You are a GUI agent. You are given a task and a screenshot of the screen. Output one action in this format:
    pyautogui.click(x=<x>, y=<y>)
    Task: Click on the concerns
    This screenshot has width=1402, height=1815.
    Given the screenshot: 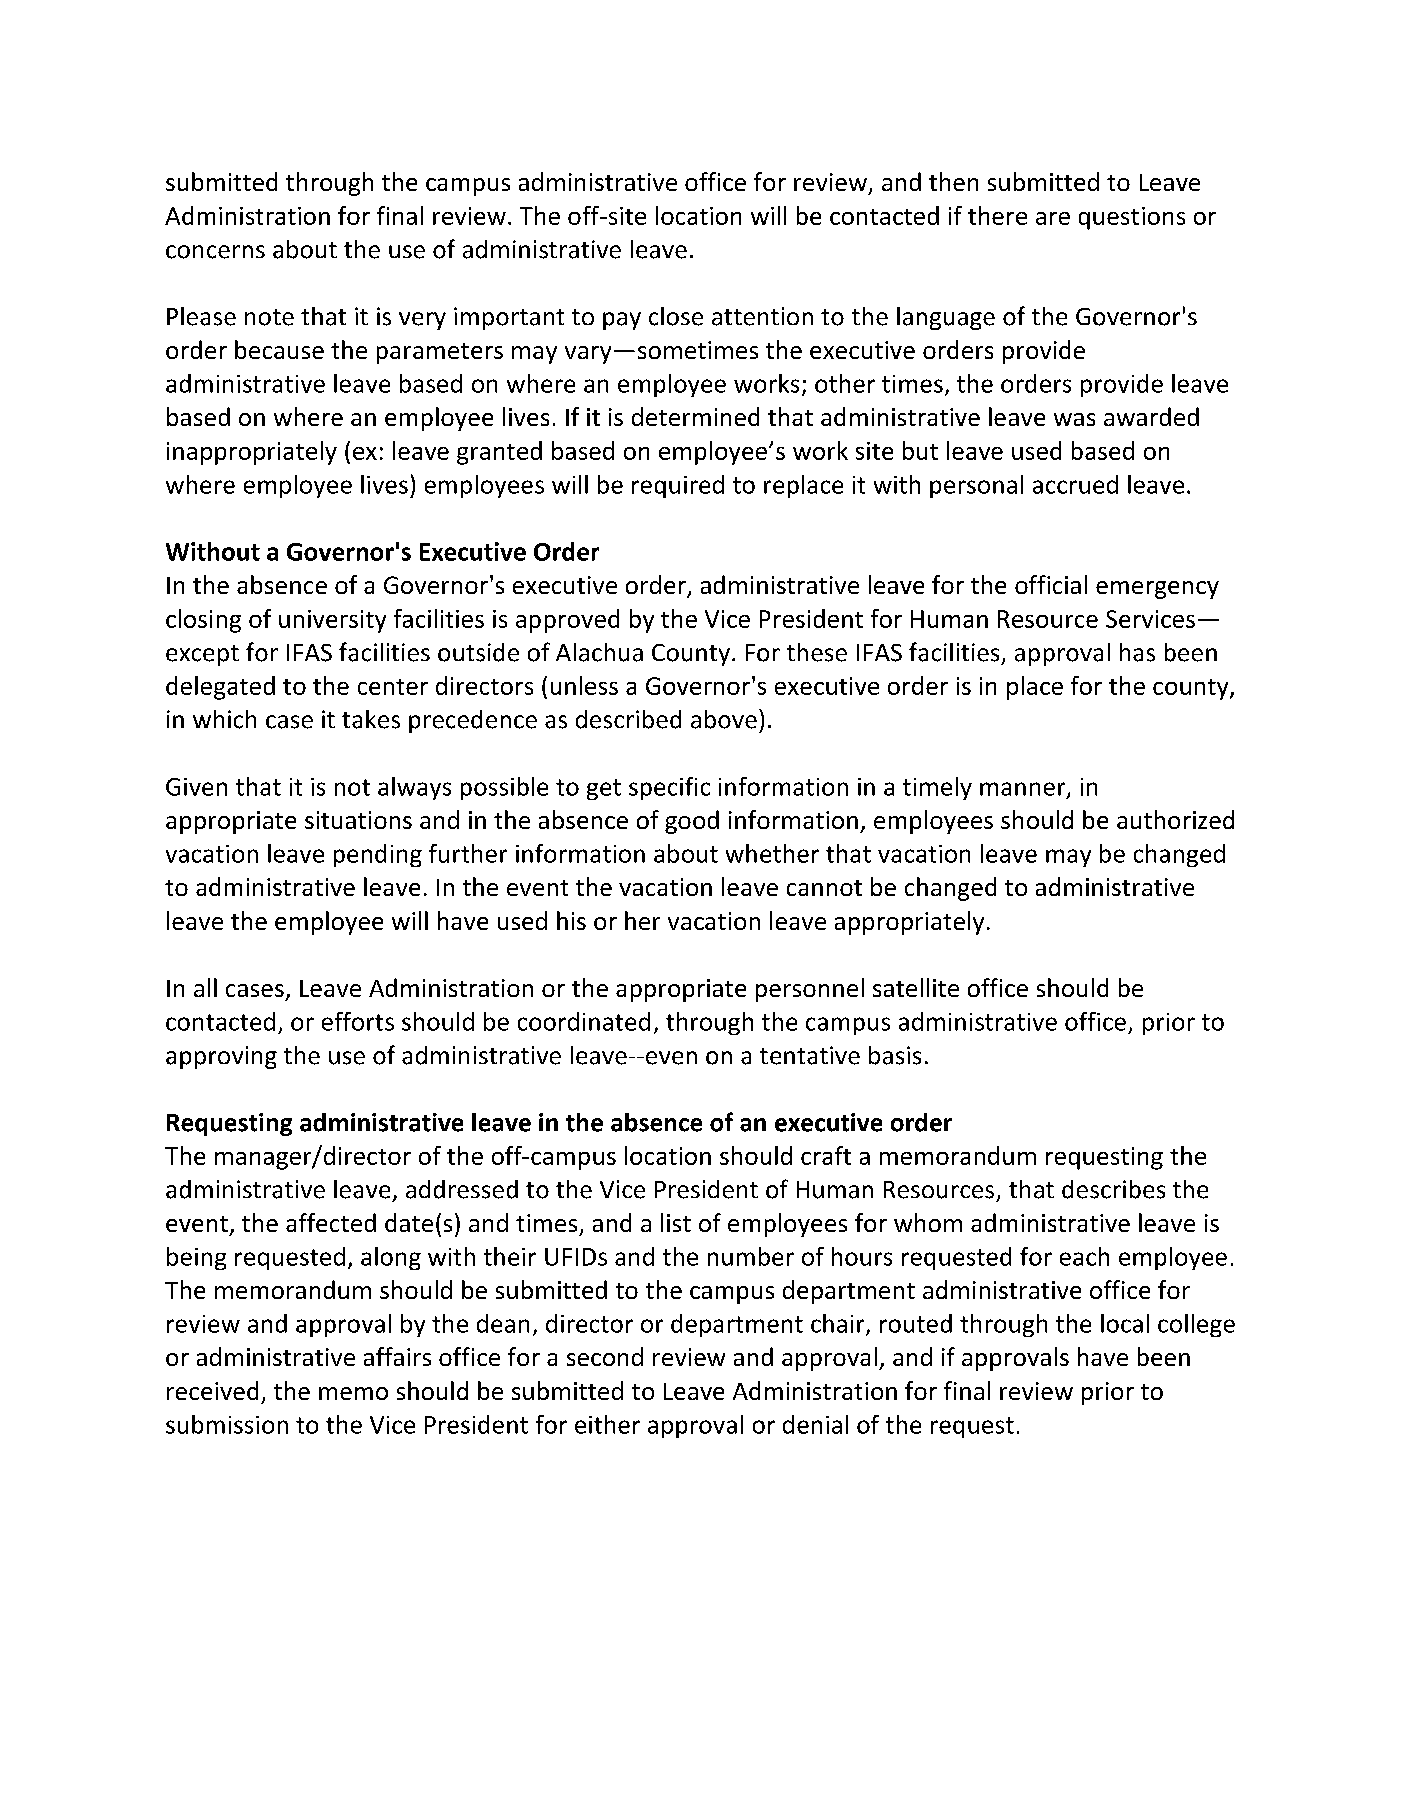 What is the action you would take?
    pyautogui.click(x=215, y=252)
